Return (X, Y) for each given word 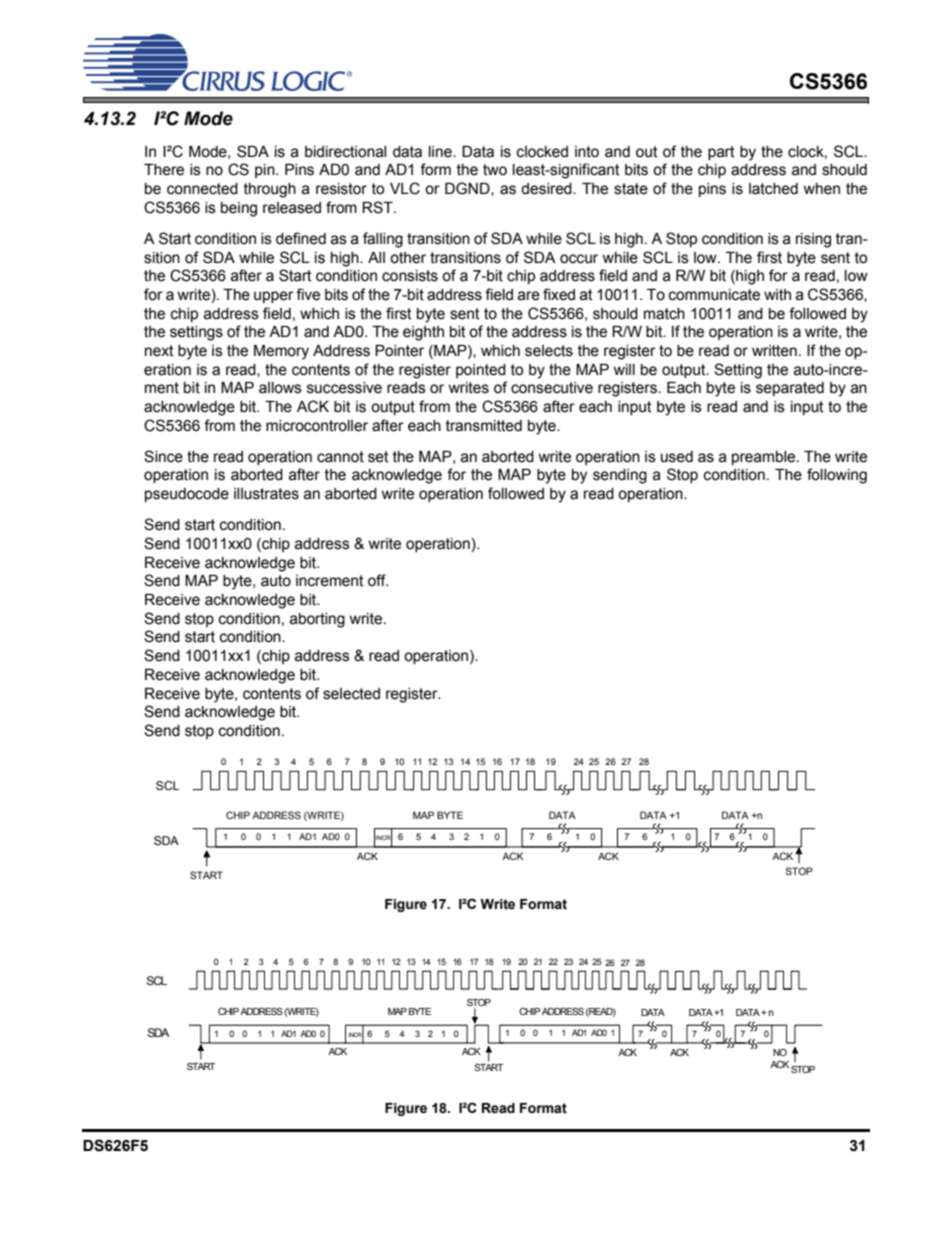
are (529, 296)
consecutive (552, 388)
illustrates (266, 494)
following (837, 476)
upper (274, 297)
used (677, 457)
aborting (317, 620)
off (378, 580)
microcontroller (317, 426)
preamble (765, 458)
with (777, 295)
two (495, 170)
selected (351, 694)
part (721, 153)
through (270, 190)
